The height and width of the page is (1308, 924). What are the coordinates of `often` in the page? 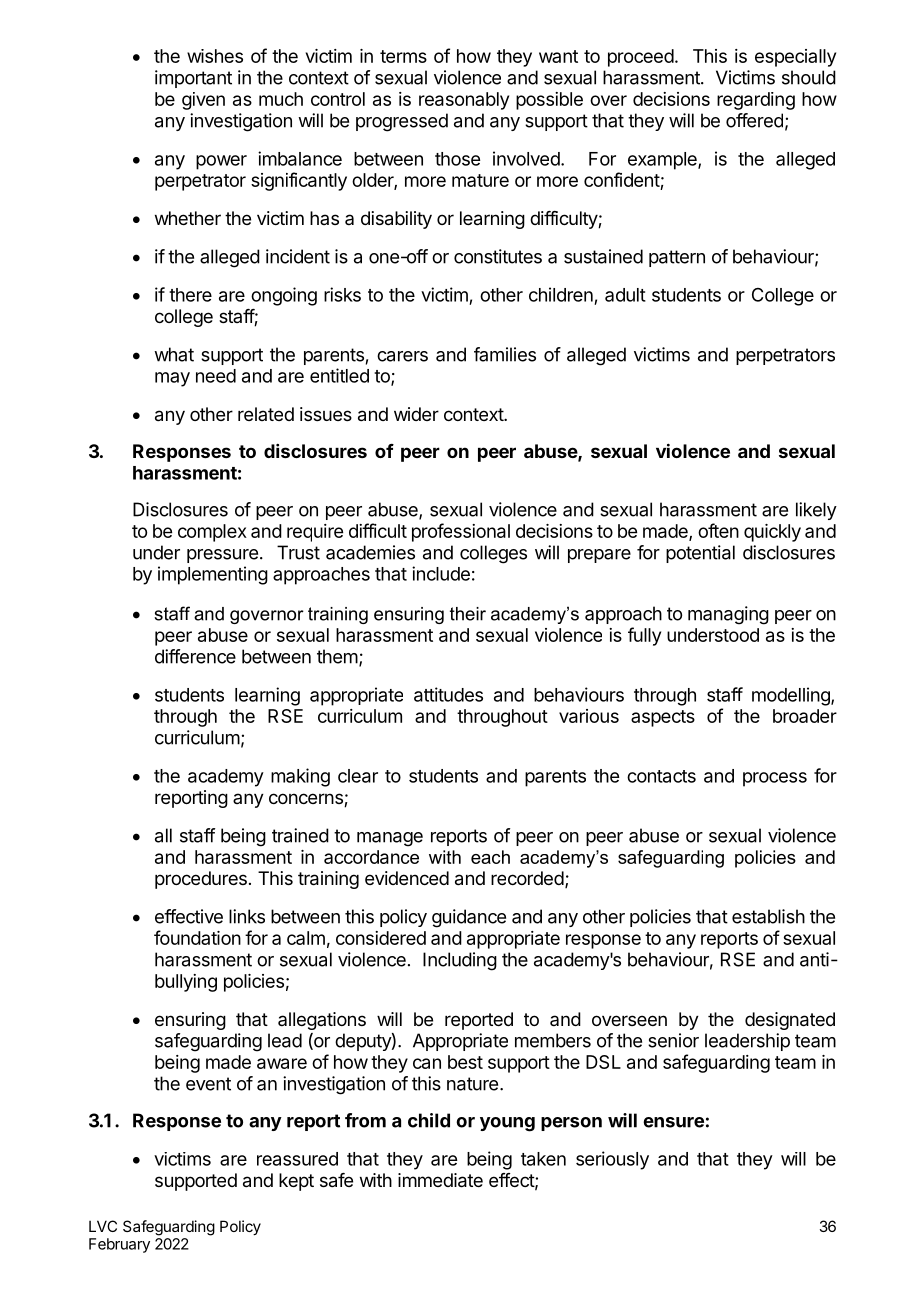 It's located at (718, 530).
